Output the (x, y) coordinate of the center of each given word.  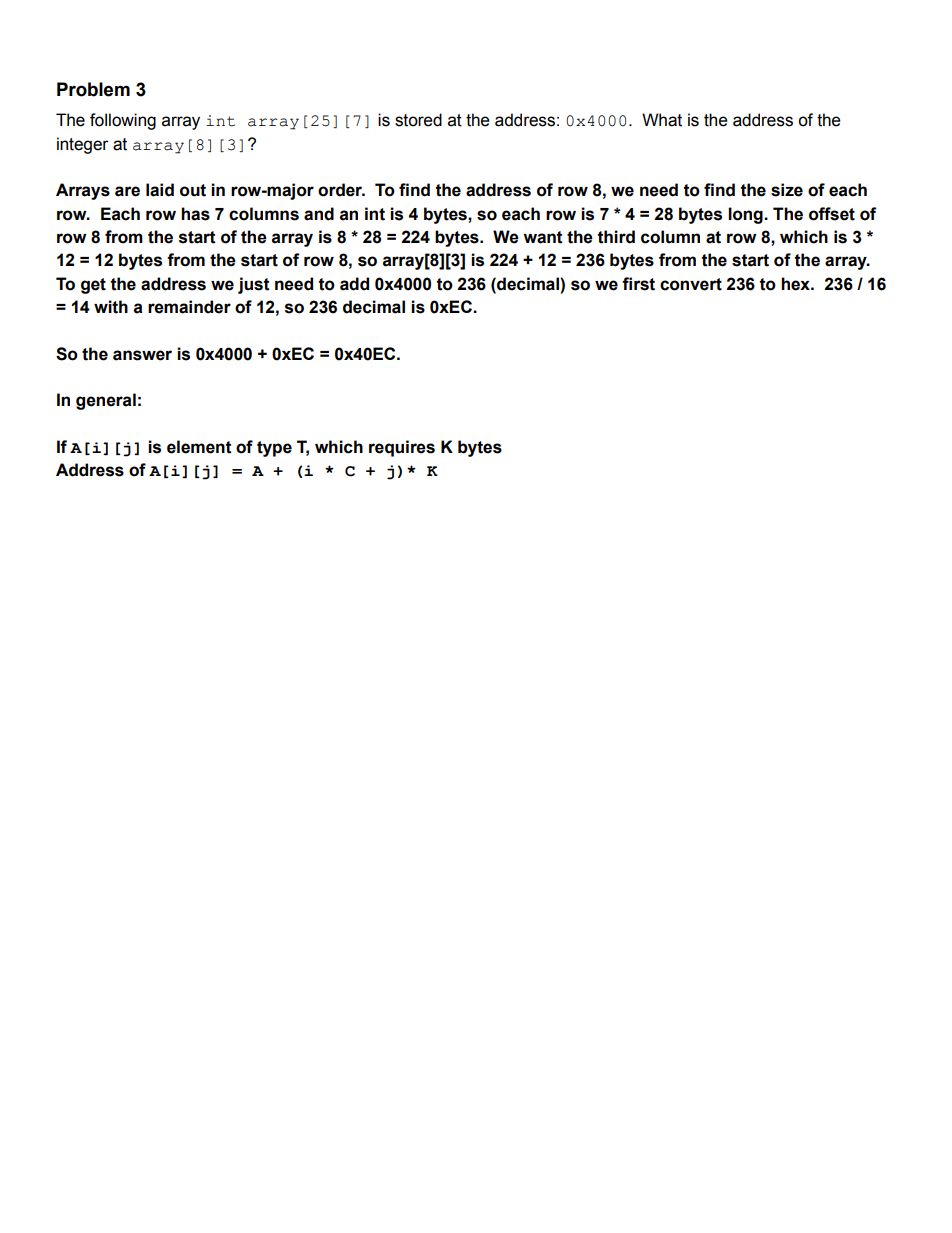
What (662, 120)
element (199, 447)
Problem (93, 89)
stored (418, 120)
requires (402, 448)
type (274, 449)
